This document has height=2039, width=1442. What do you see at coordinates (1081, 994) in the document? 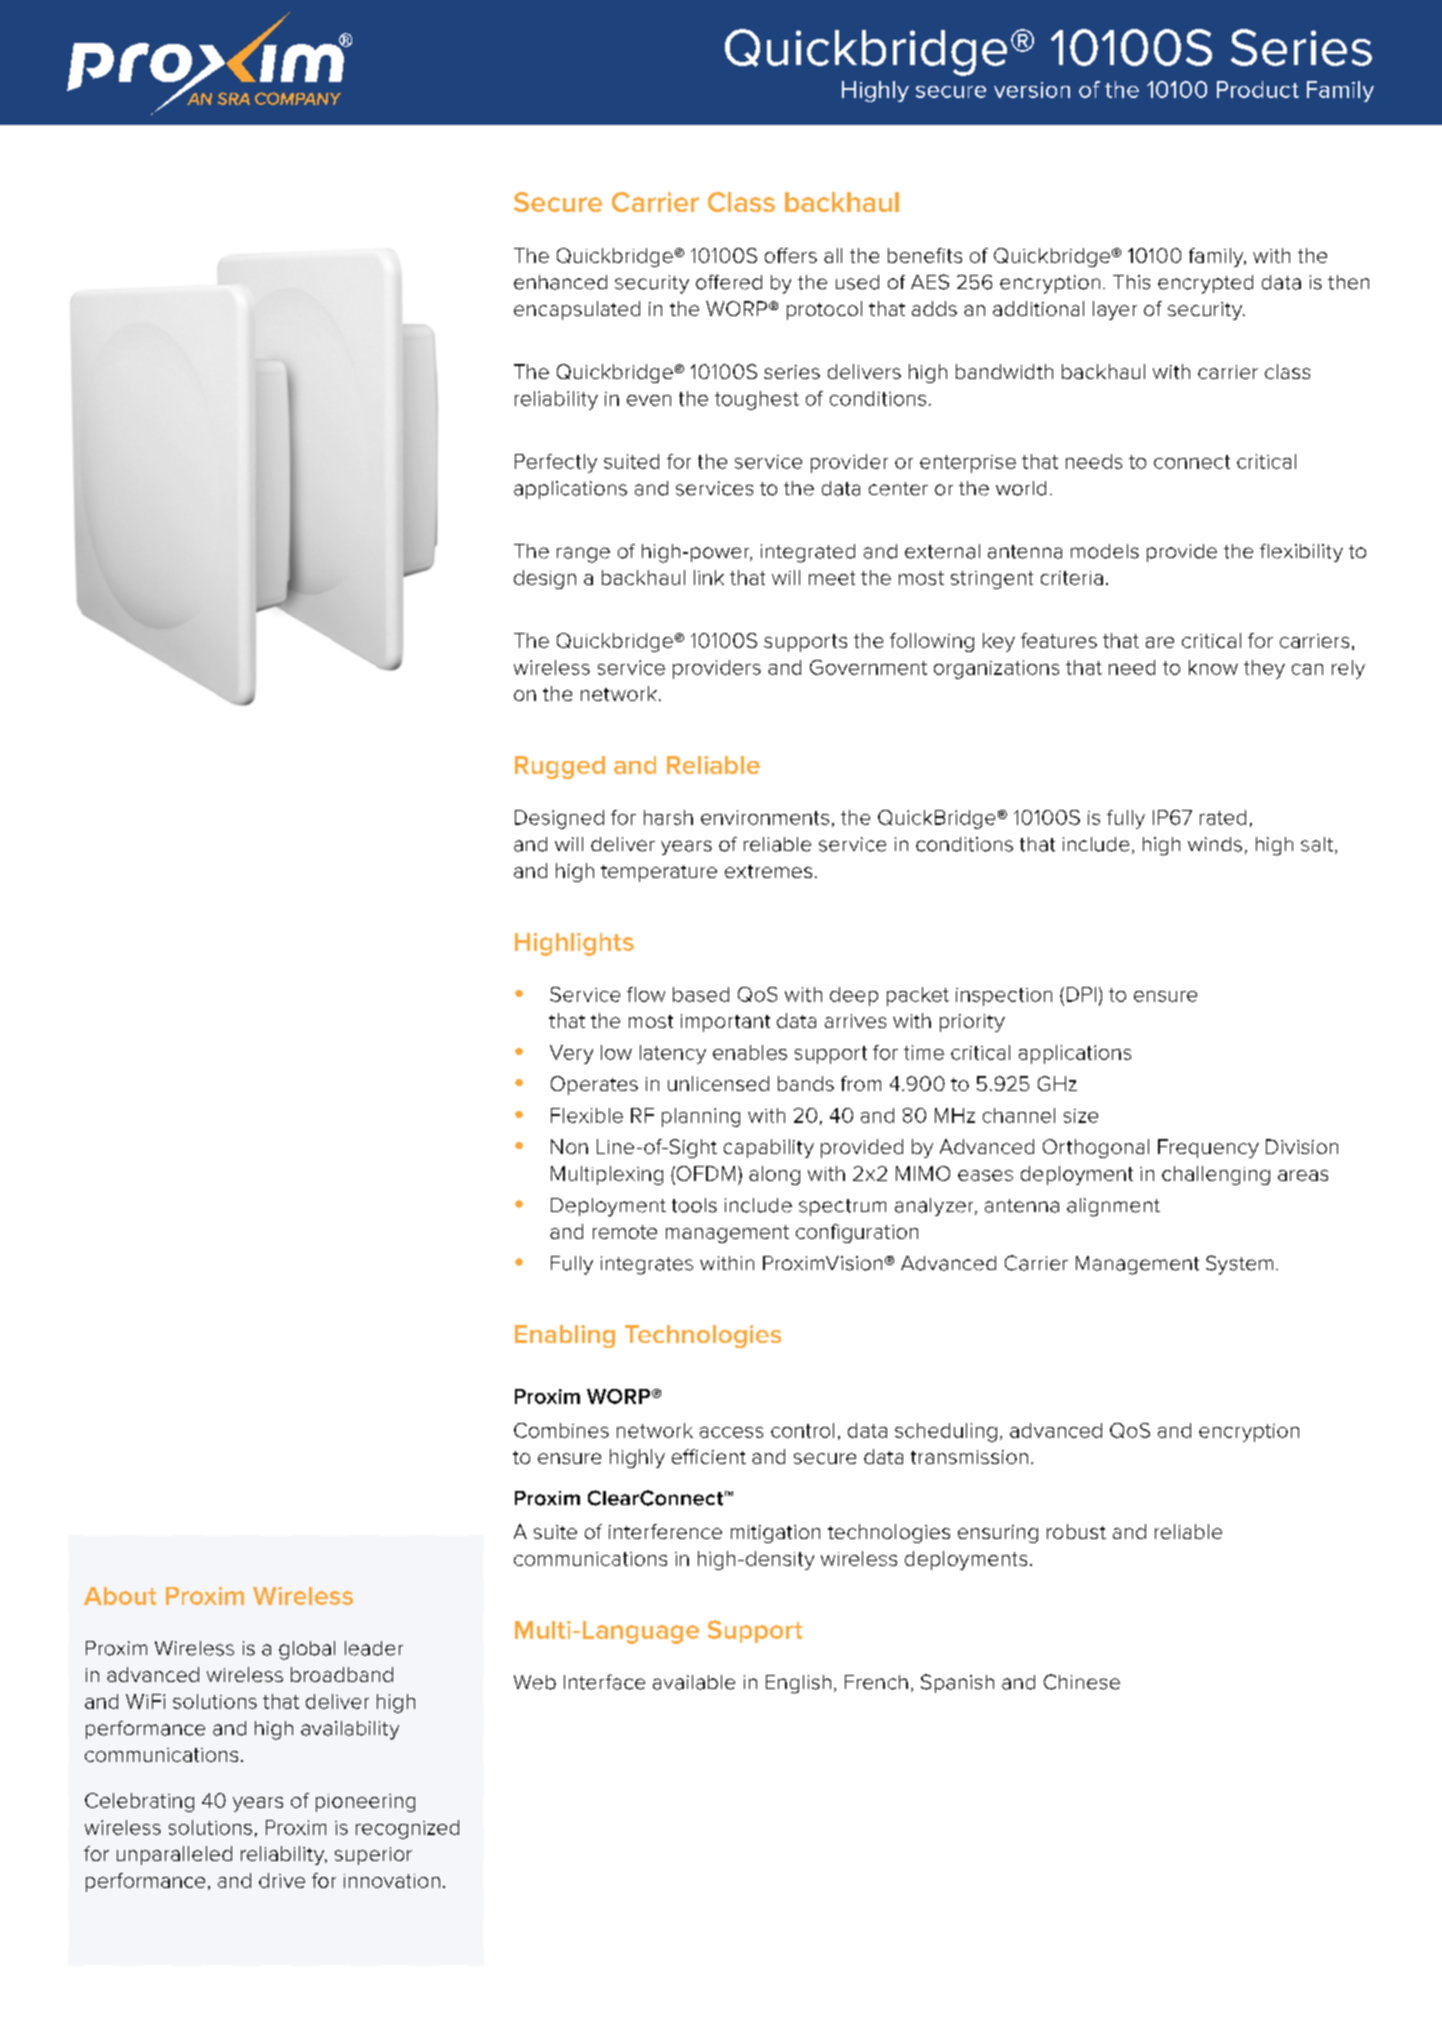
I see `DPI` at bounding box center [1081, 994].
